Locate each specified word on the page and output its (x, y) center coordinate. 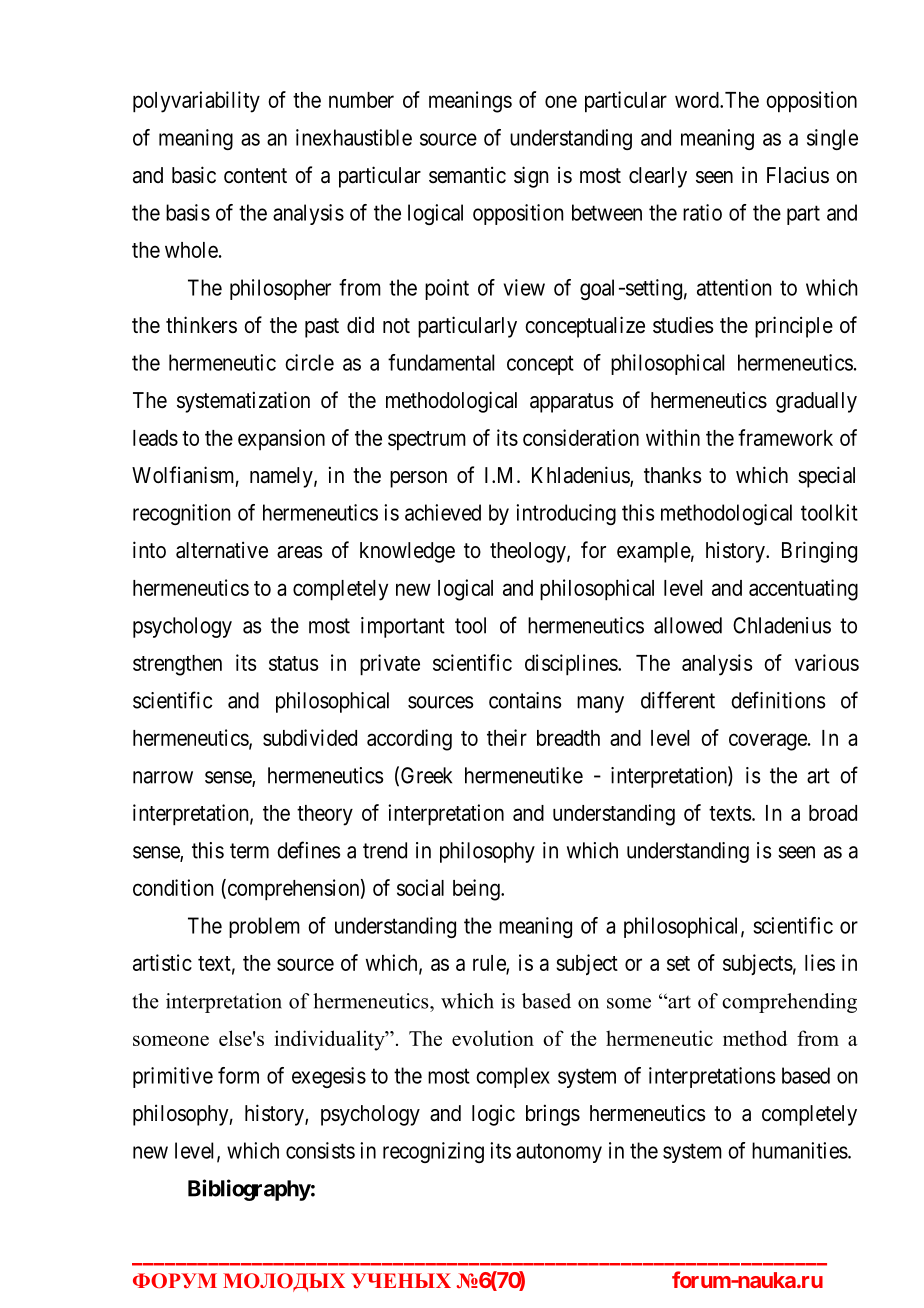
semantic (467, 175)
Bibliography (249, 1190)
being (477, 890)
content (255, 176)
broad (833, 813)
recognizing (433, 1152)
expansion (281, 439)
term (249, 851)
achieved (443, 512)
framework (785, 437)
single (832, 139)
